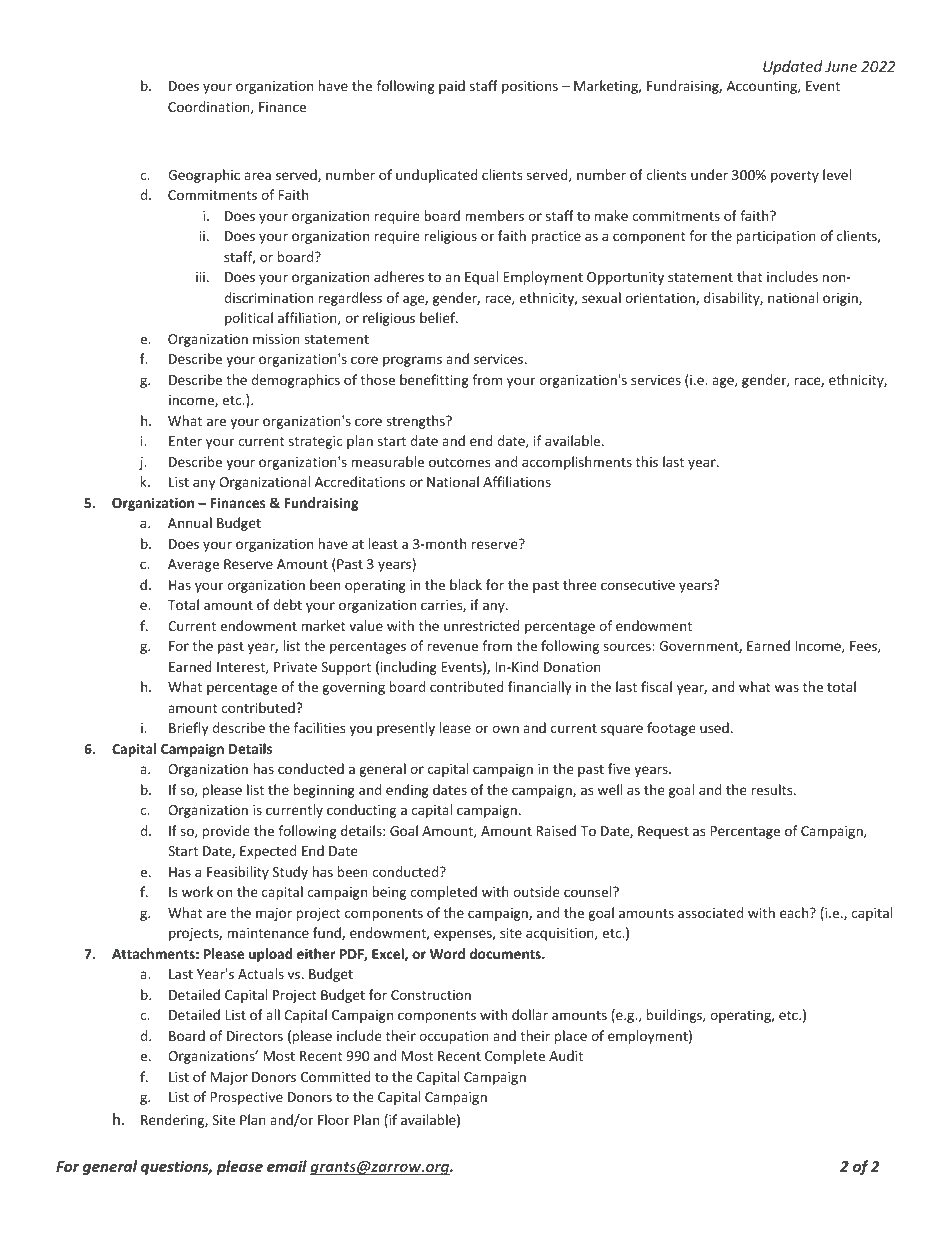 This screenshot has width=952, height=1233. I want to click on Coordination, so click(210, 107).
